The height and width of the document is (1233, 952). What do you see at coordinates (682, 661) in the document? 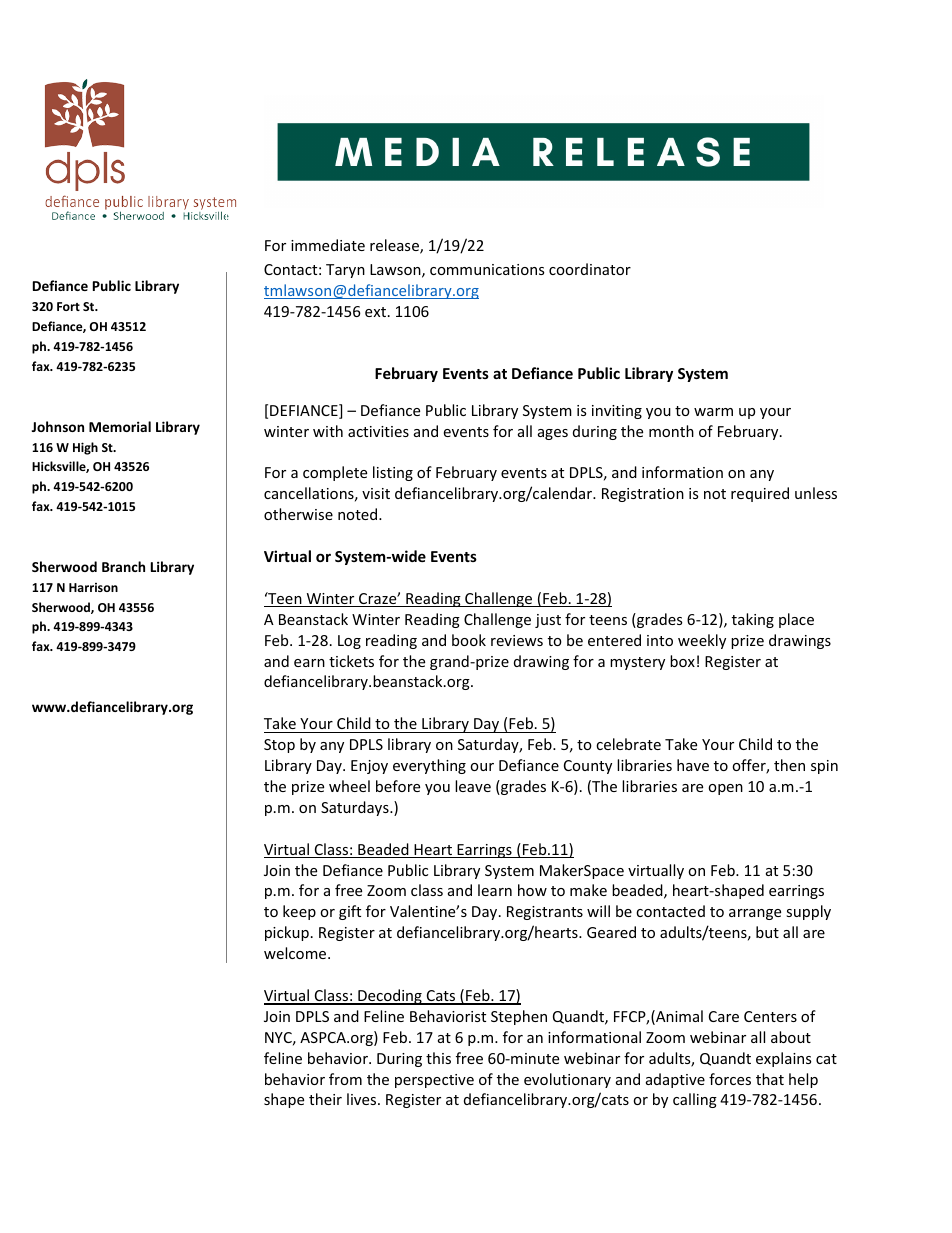
I see `box` at bounding box center [682, 661].
